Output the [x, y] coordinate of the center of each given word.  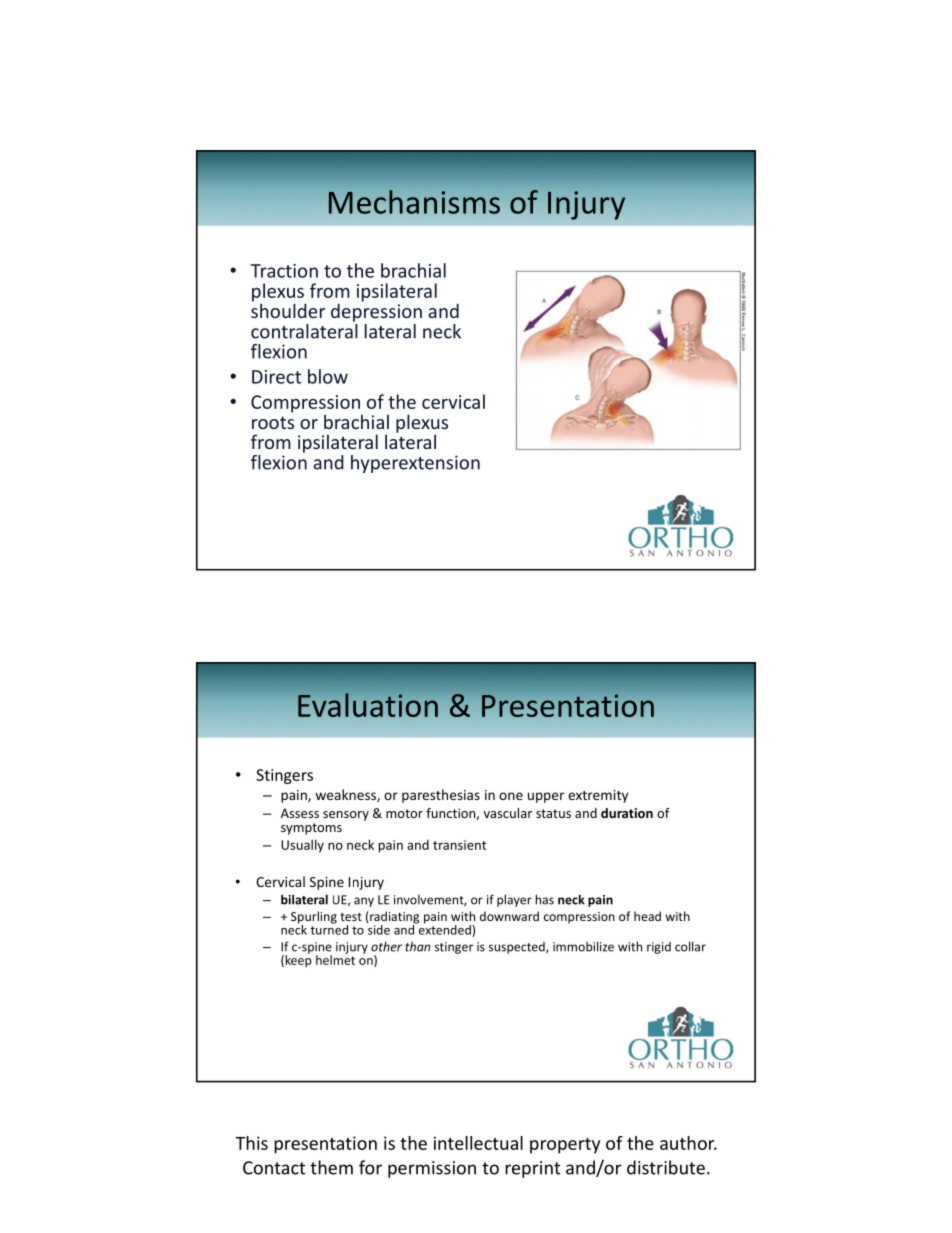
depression [376, 311]
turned [329, 928]
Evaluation [368, 705]
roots [273, 422]
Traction [284, 271]
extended [445, 929]
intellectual [478, 1143]
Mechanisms [414, 202]
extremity [598, 796]
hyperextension [415, 464]
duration [627, 813]
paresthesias [441, 796]
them [331, 1167]
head [647, 916]
